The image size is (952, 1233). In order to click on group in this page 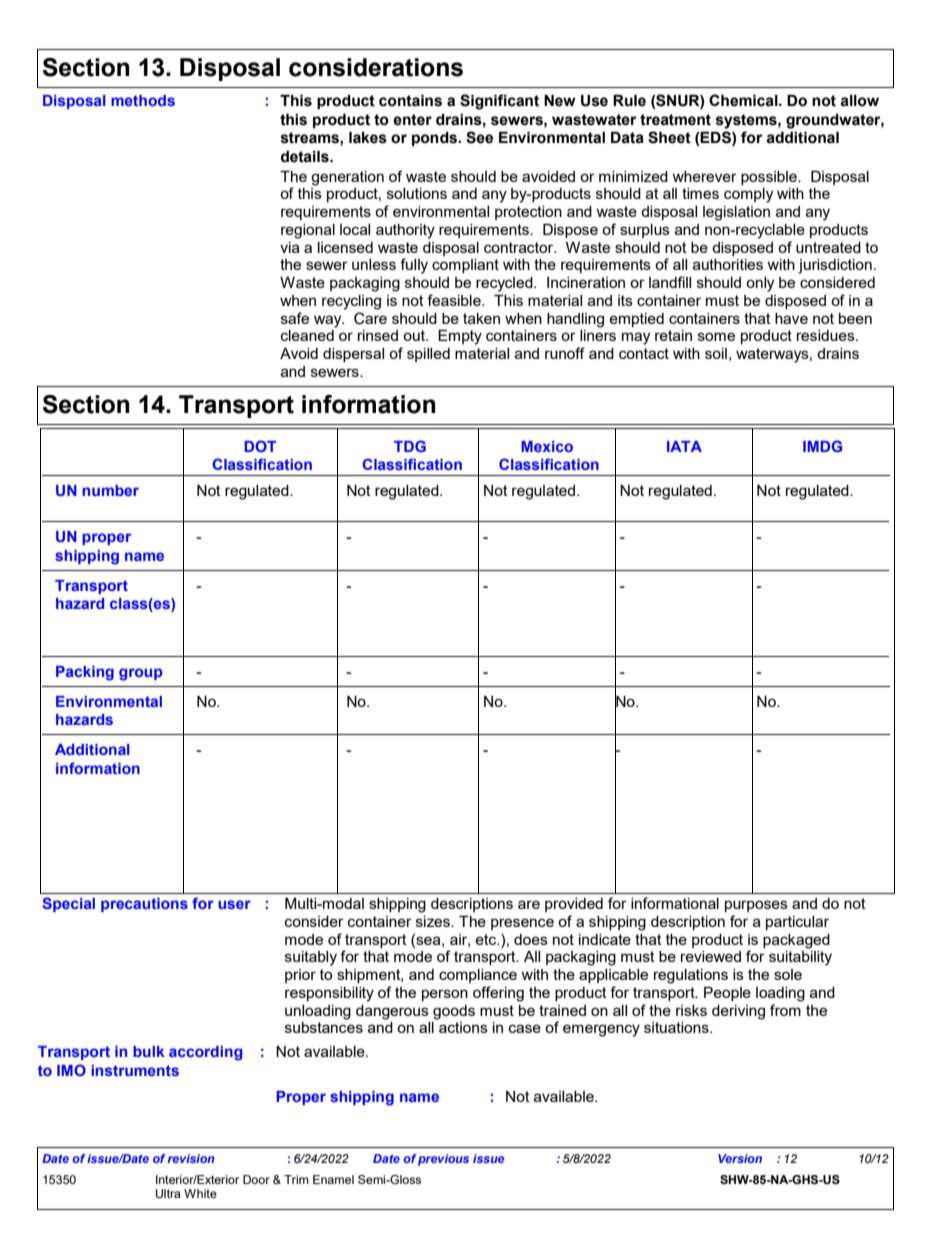, I will do `click(141, 674)`.
